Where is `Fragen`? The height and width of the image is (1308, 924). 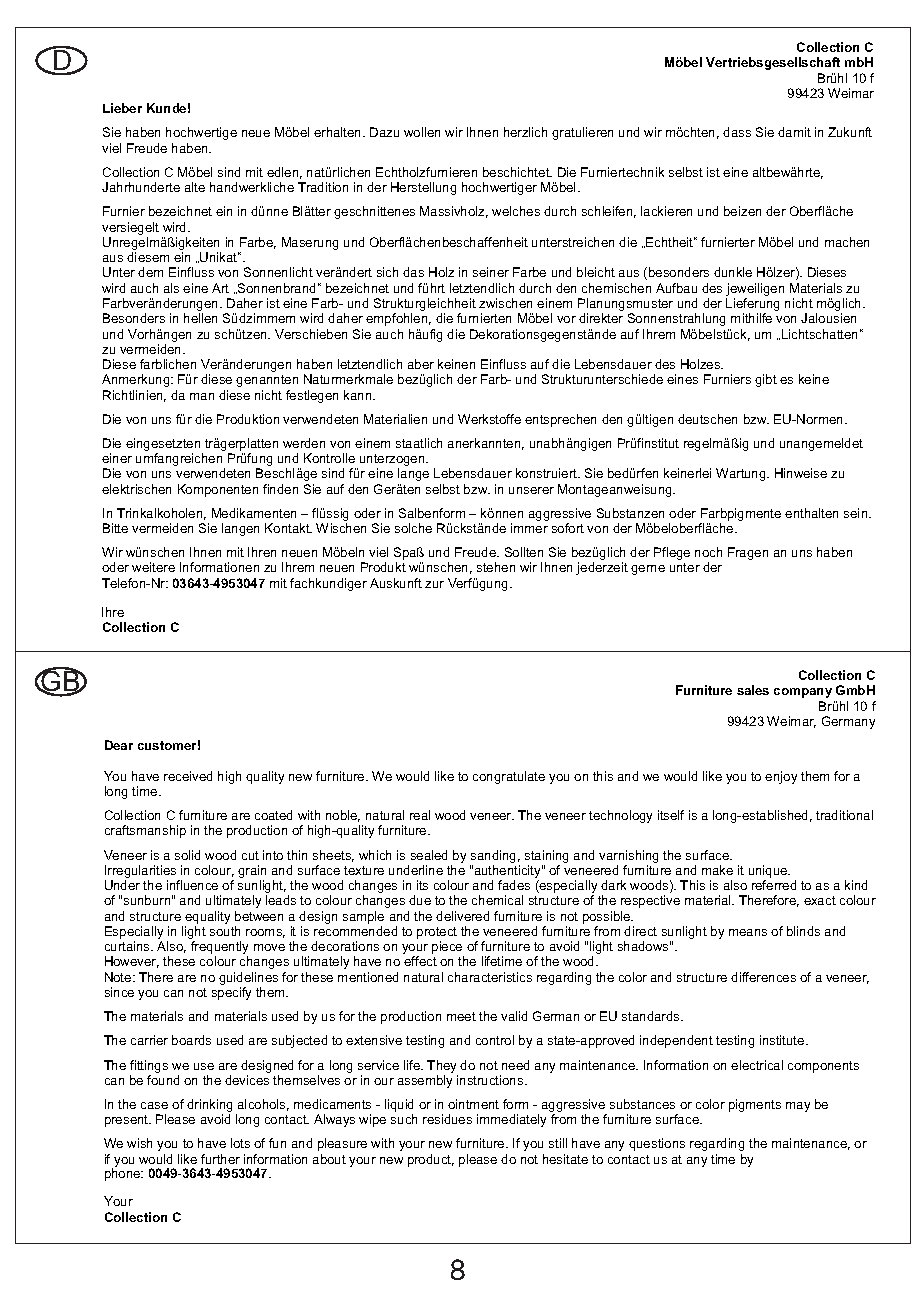 Fragen is located at coordinates (748, 553).
